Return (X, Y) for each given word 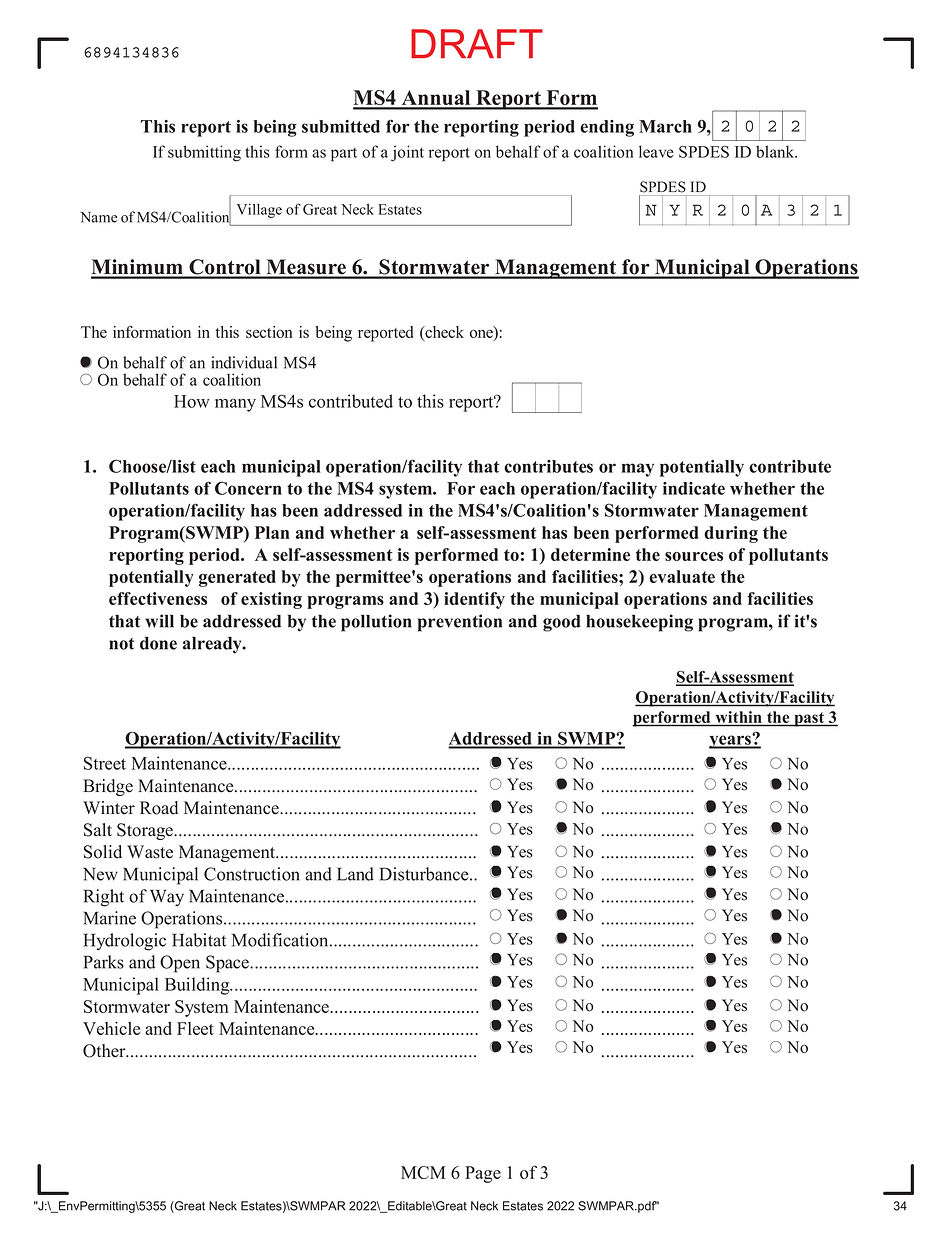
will (159, 621)
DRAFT (477, 43)
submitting (204, 153)
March (665, 126)
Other (105, 1051)
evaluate (682, 576)
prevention (460, 623)
